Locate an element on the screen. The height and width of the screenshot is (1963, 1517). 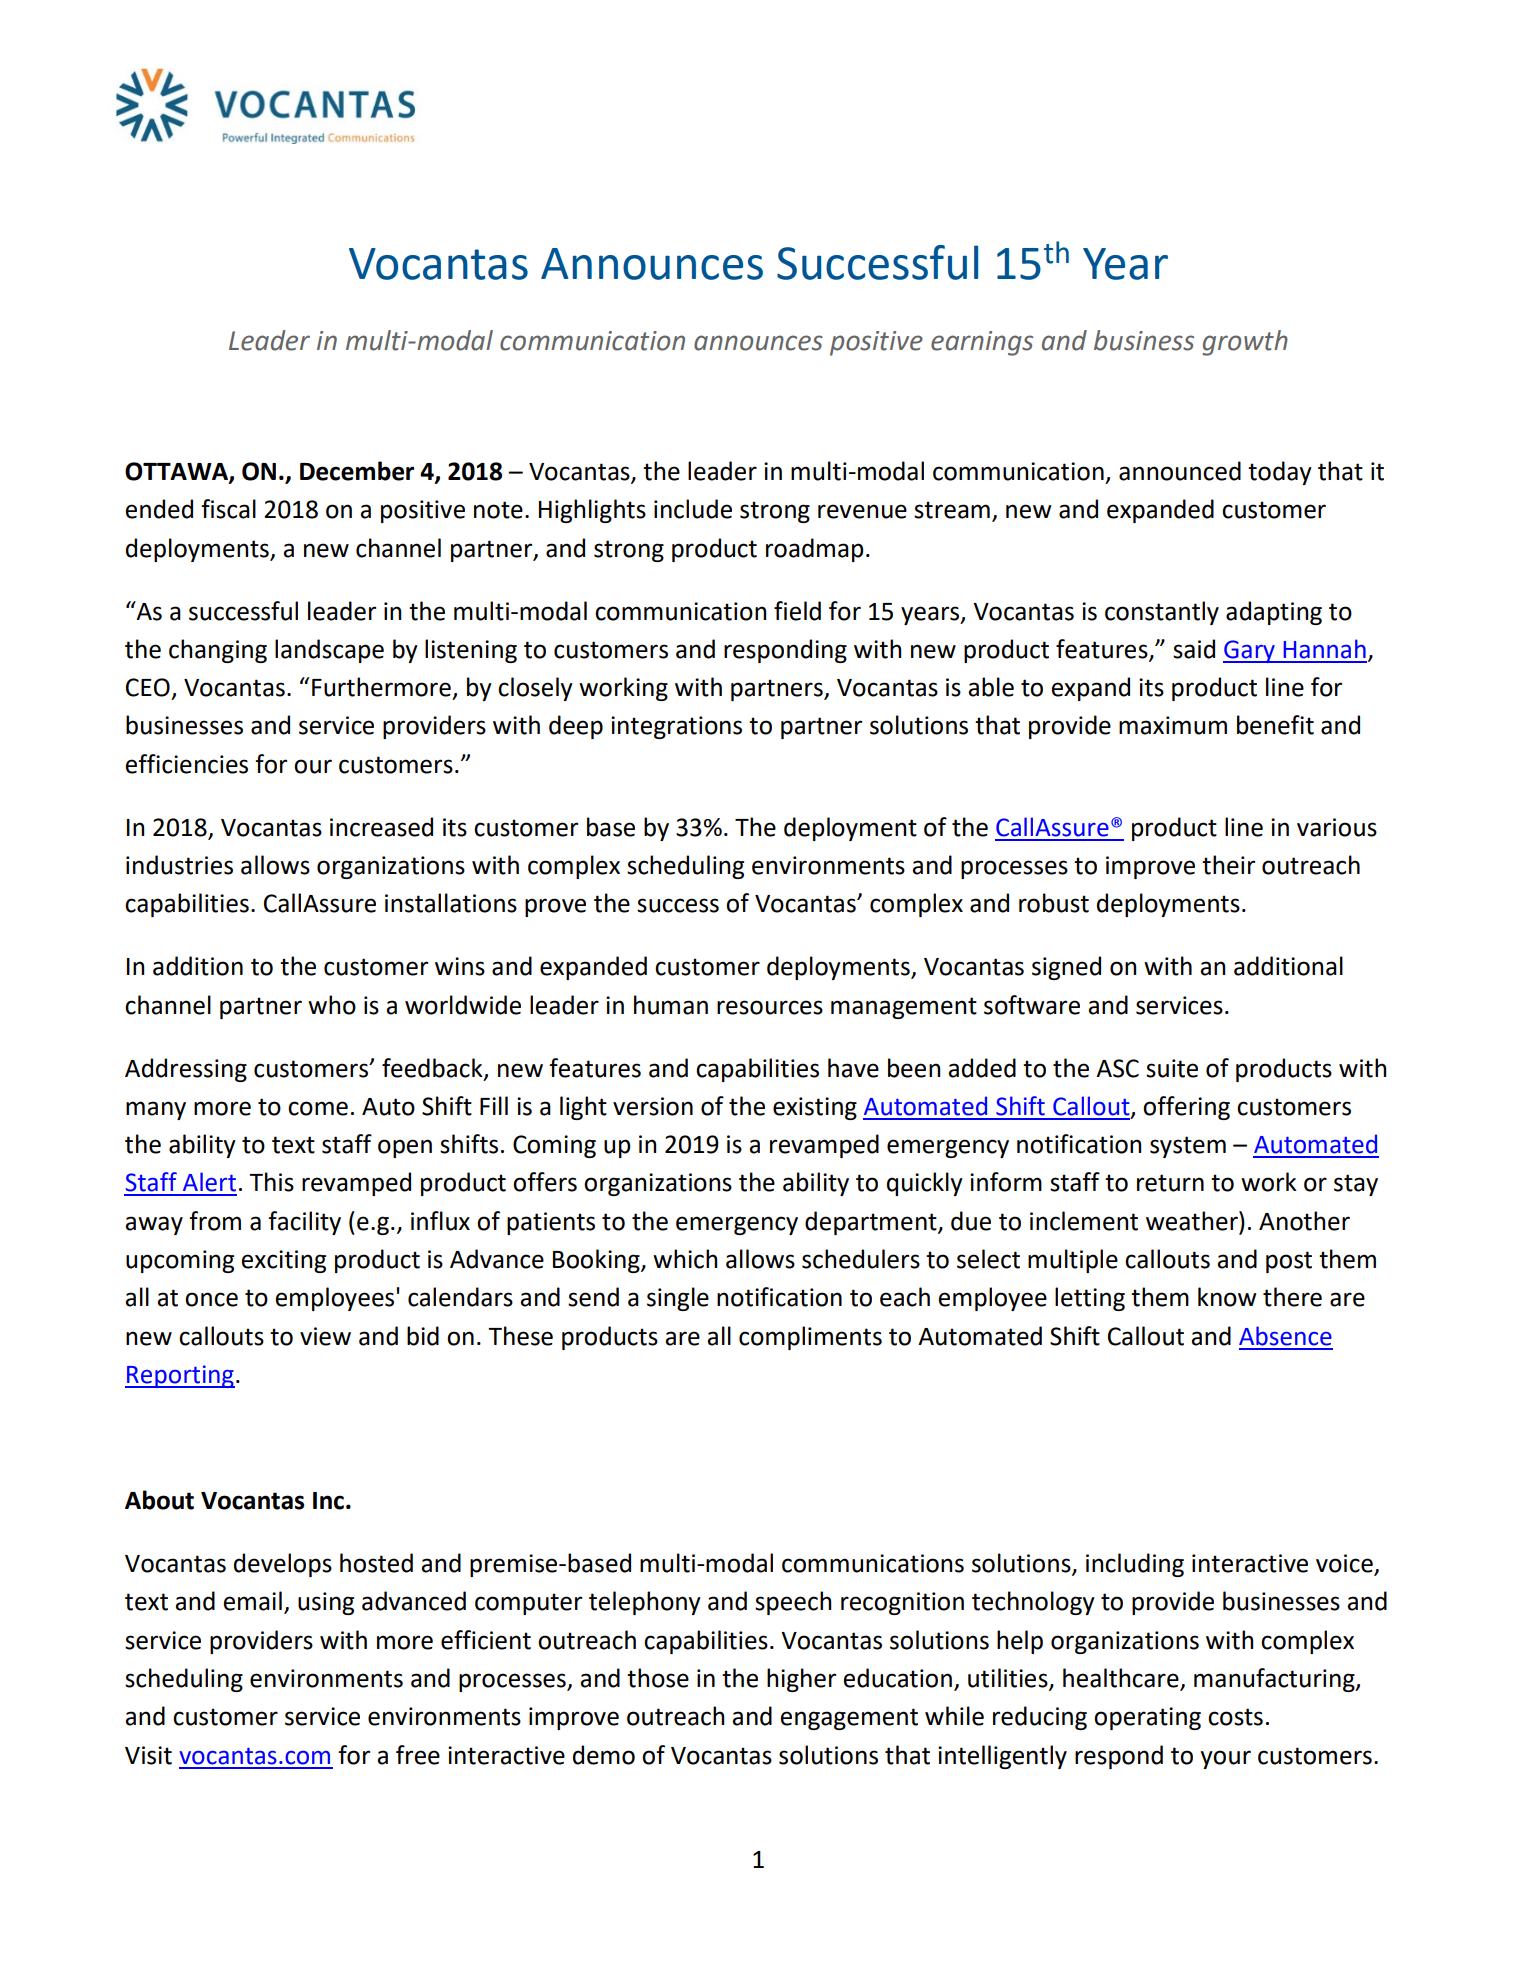
include is located at coordinates (693, 509).
